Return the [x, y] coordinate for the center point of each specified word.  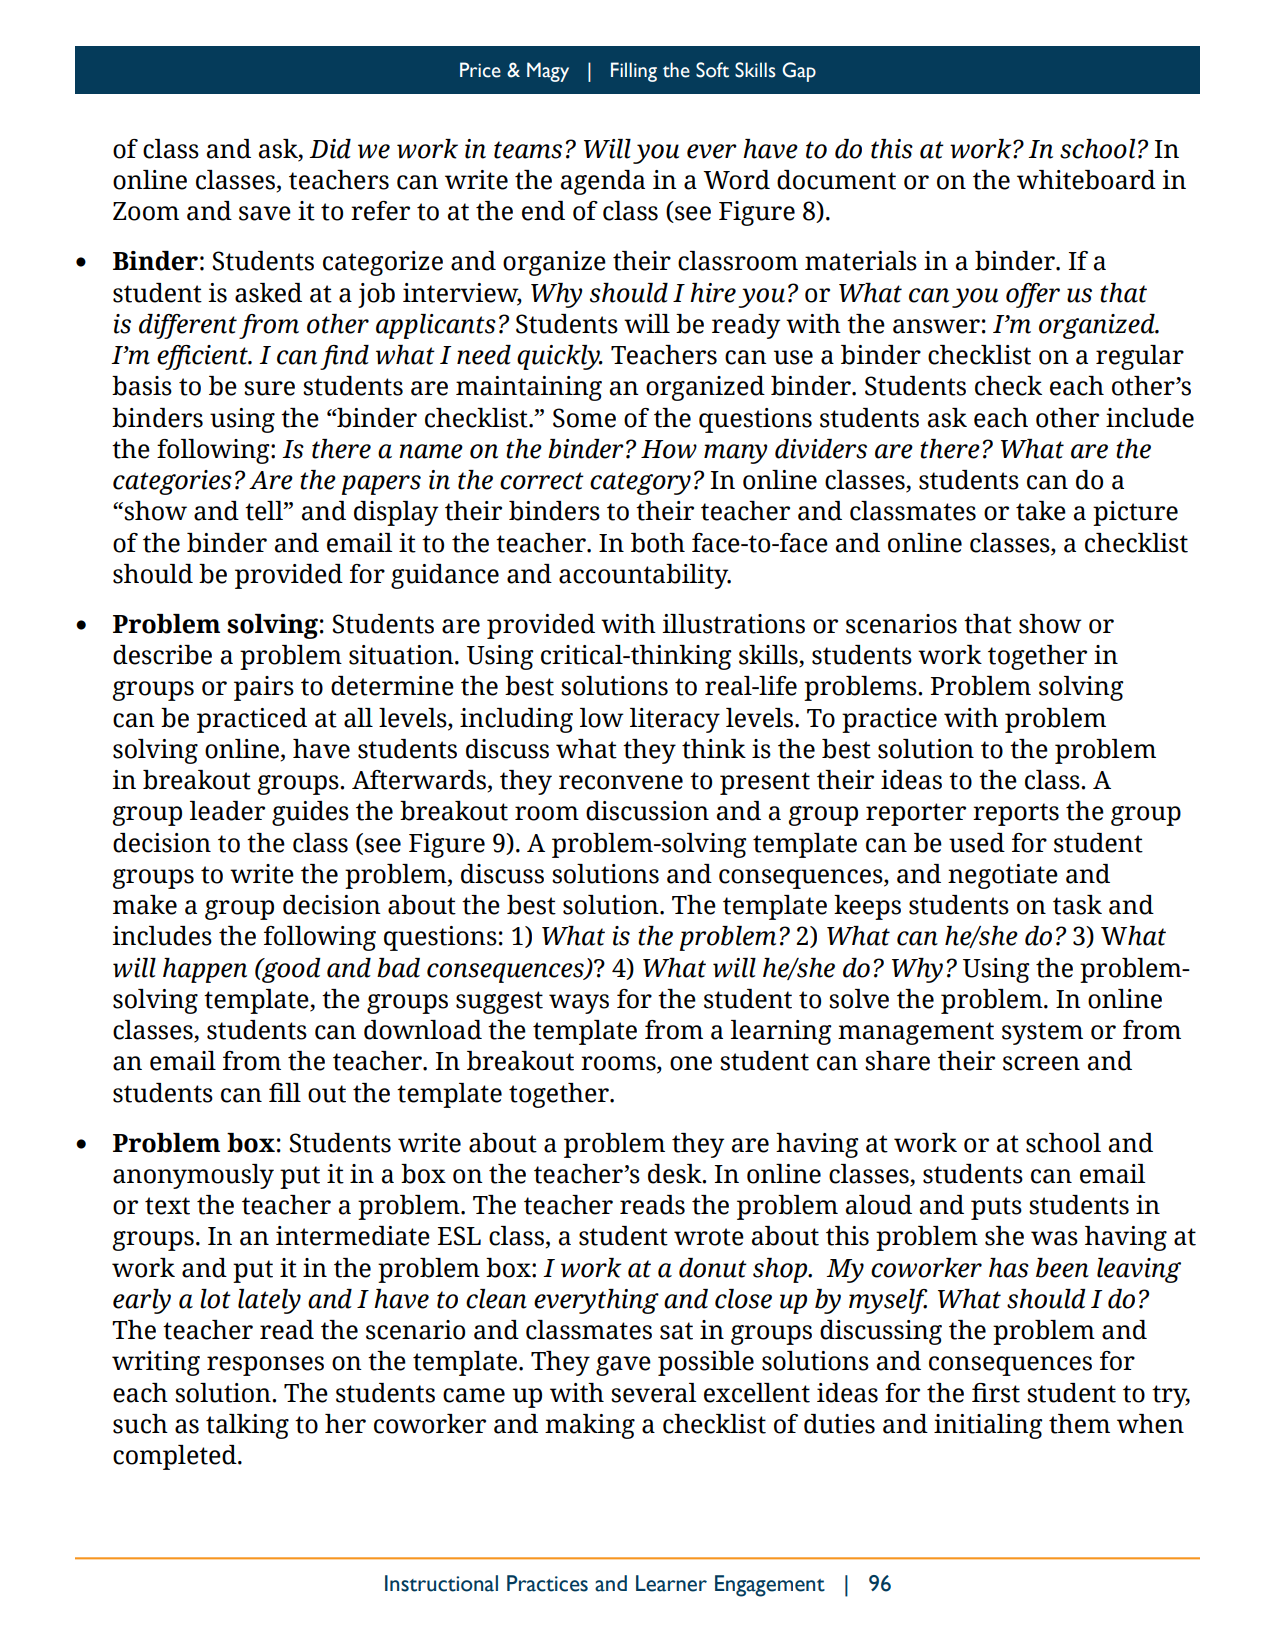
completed [176, 1457]
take [1041, 511]
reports [1016, 814]
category [640, 483]
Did [330, 149]
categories [172, 482]
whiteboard [1086, 180]
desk [676, 1174]
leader [227, 811]
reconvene [621, 782]
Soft [712, 70]
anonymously [193, 1176]
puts [996, 1208]
